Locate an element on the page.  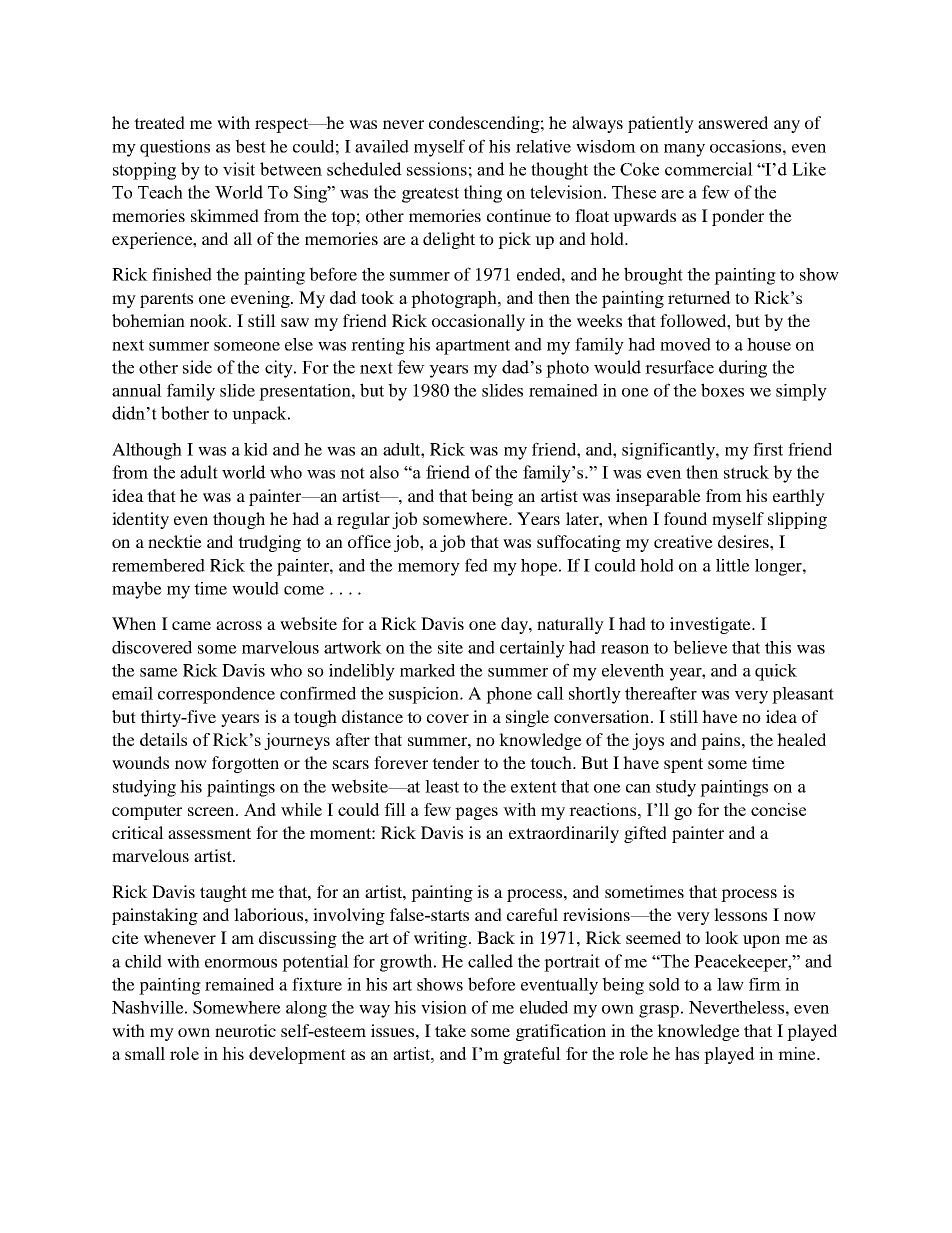
commercial is located at coordinates (709, 169).
